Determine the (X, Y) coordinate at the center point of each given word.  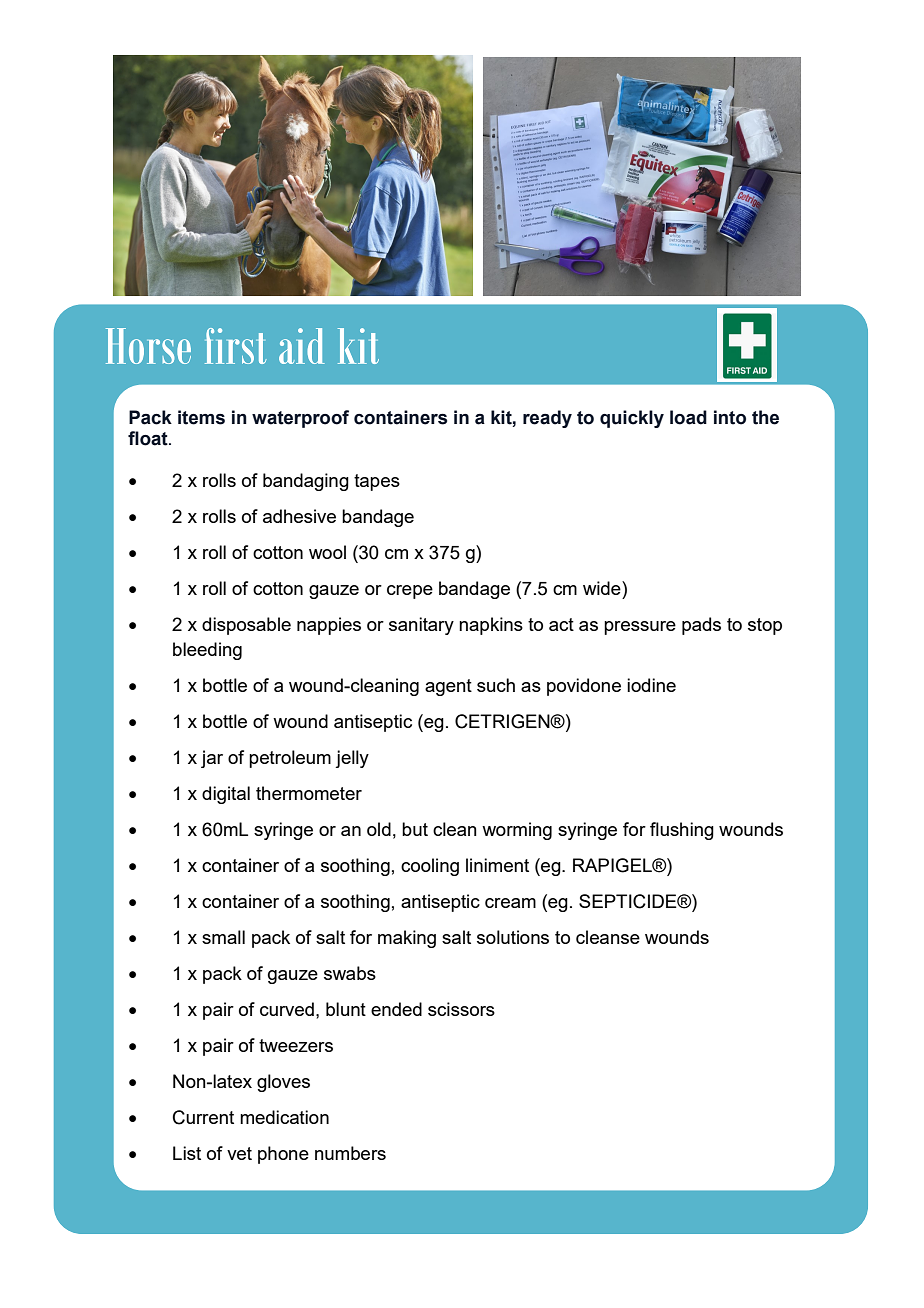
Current (203, 1117)
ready (547, 419)
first (235, 346)
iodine (651, 685)
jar (212, 759)
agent (448, 687)
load (688, 417)
